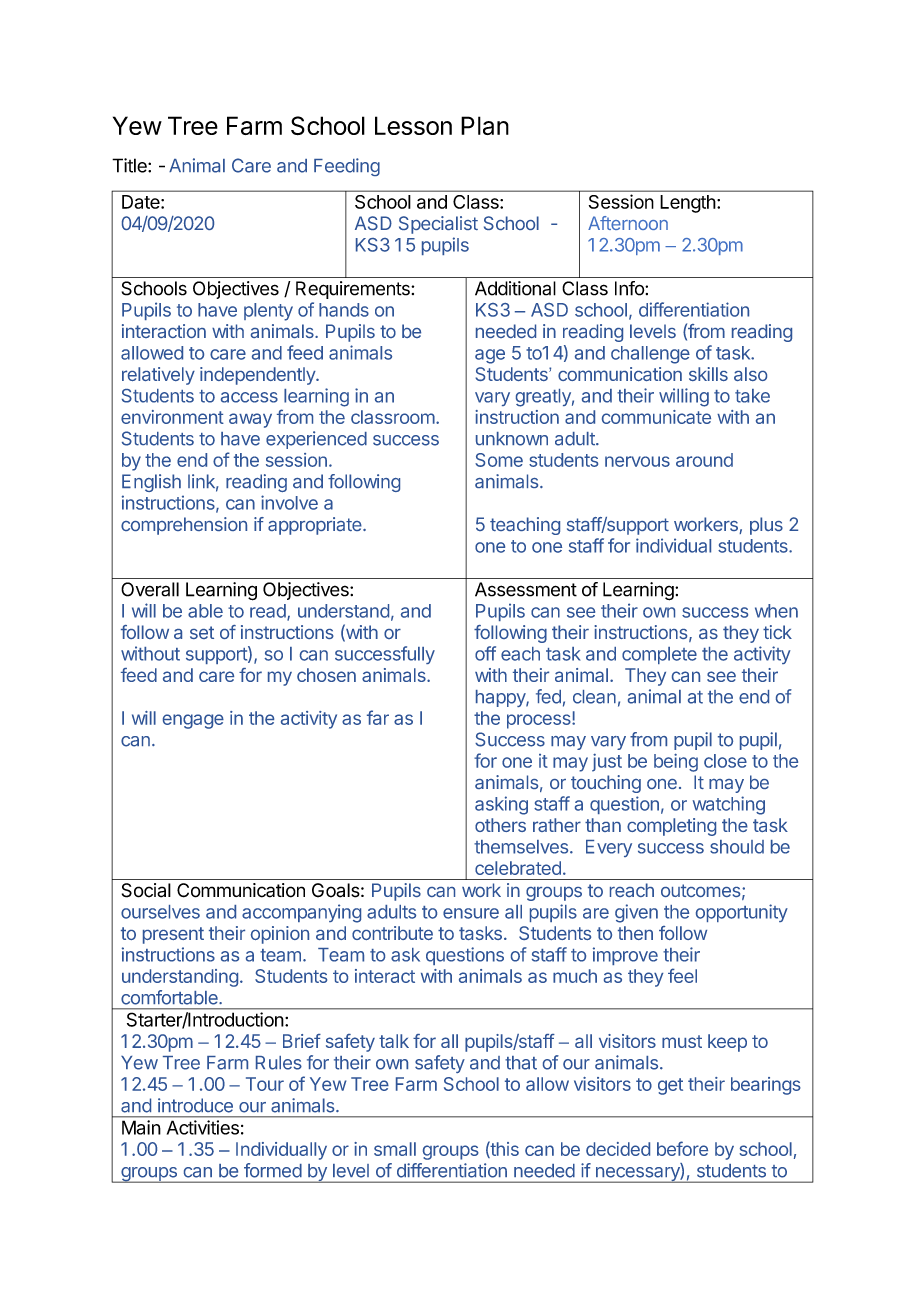 The image size is (924, 1308). I want to click on complete, so click(659, 655).
